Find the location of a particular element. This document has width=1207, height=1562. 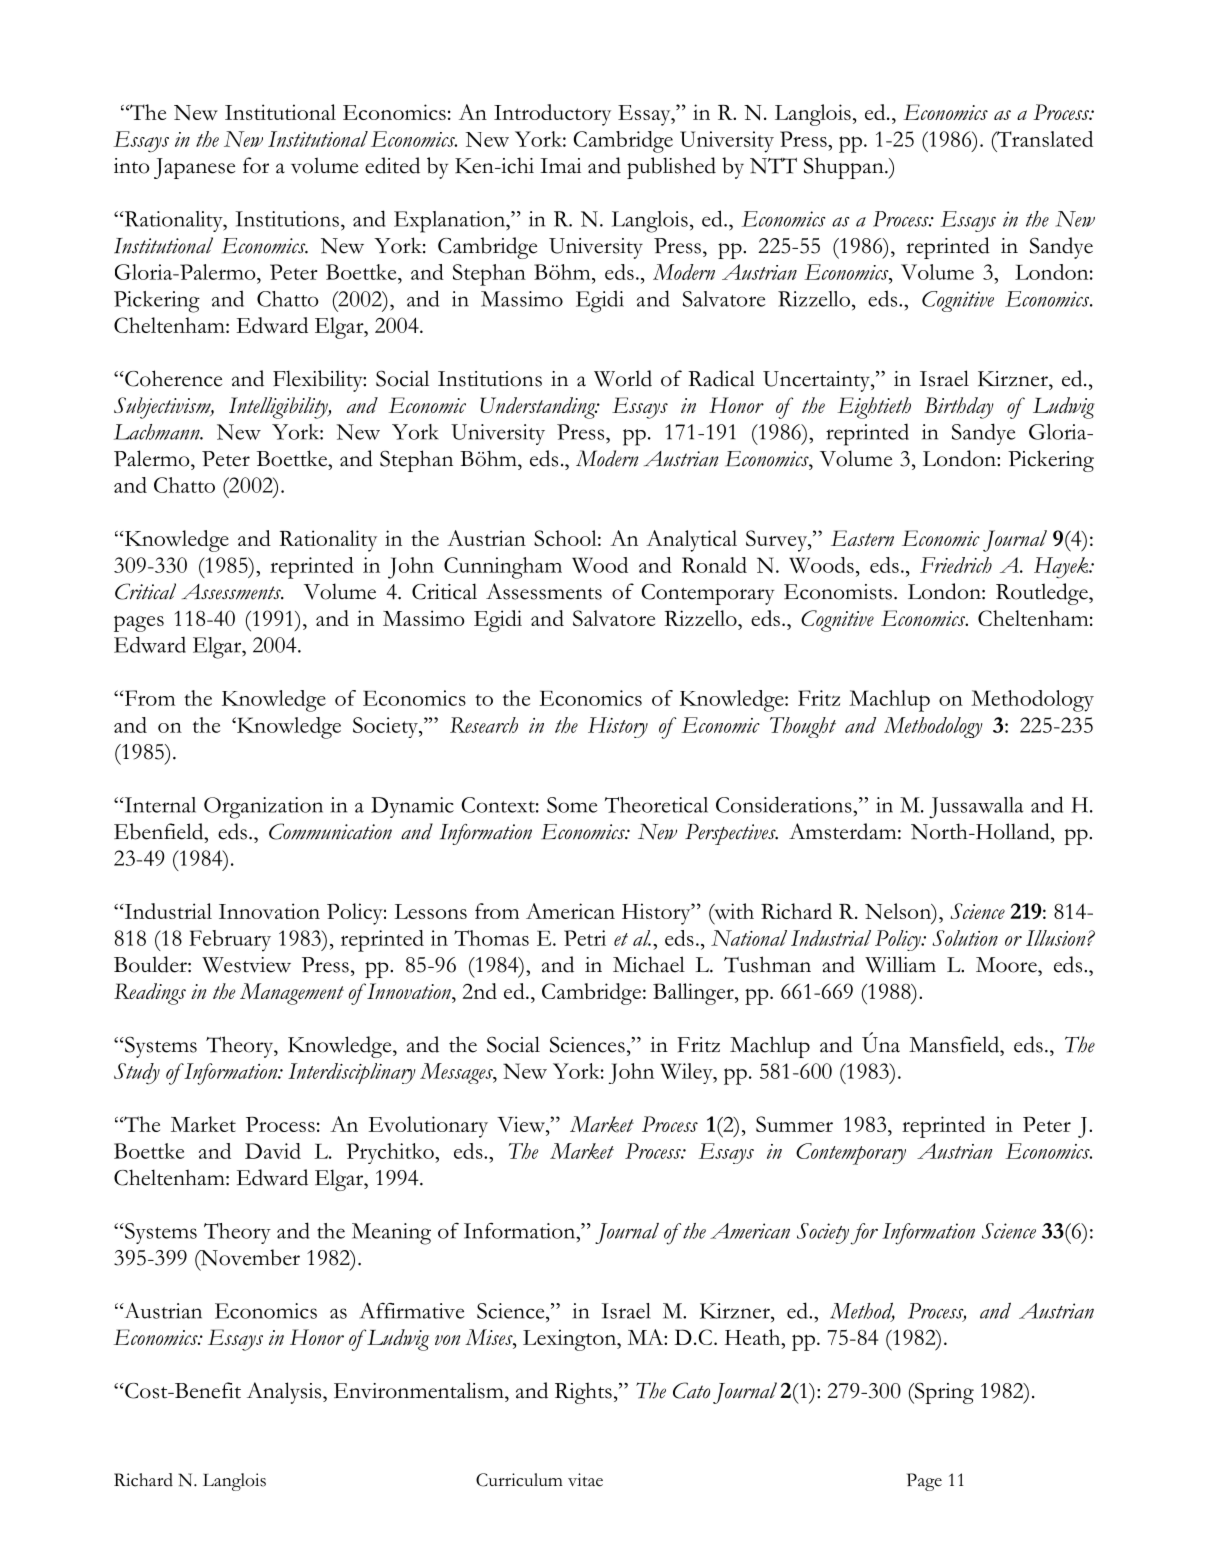

vitae is located at coordinates (585, 1480).
